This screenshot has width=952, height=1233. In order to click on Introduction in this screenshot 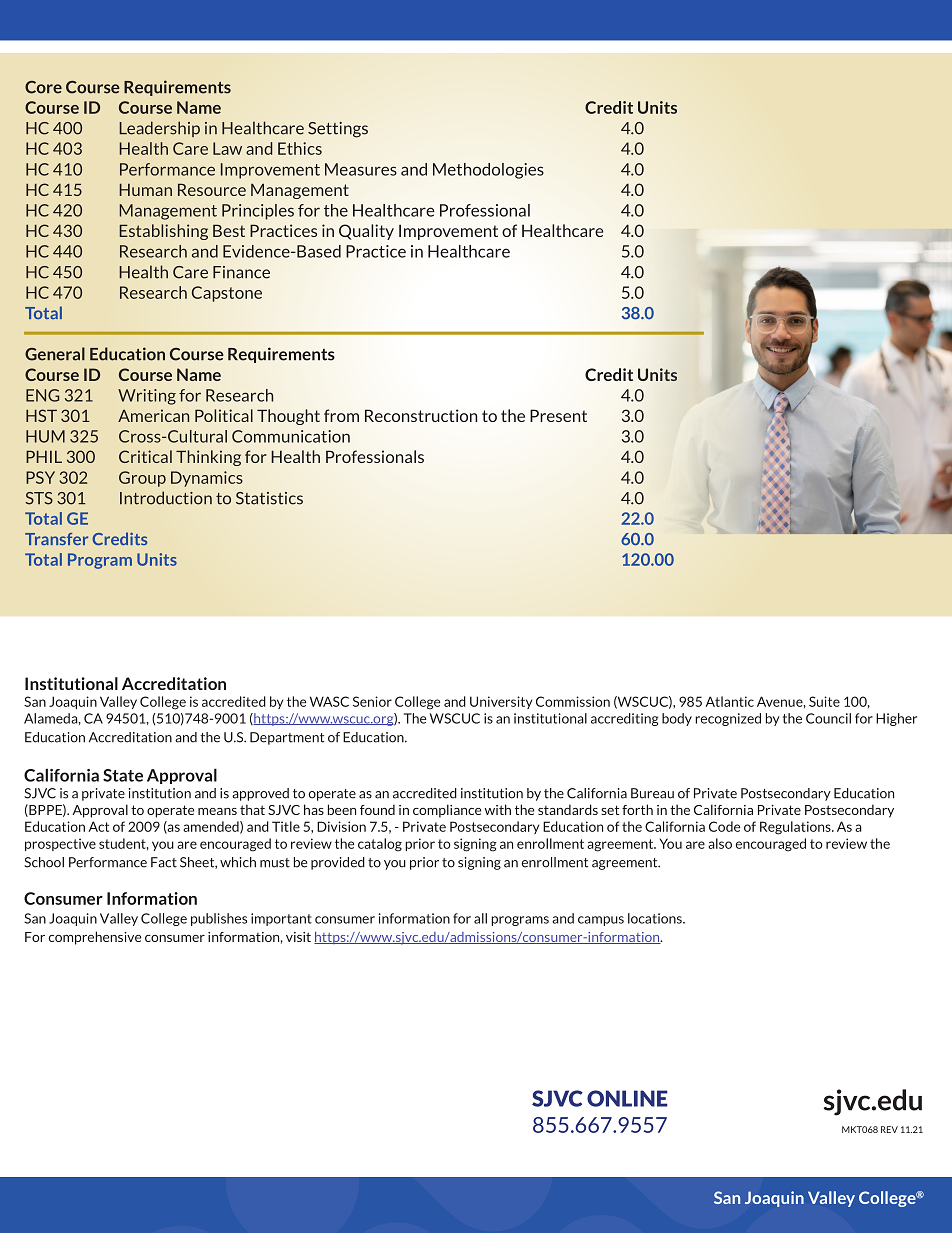, I will do `click(166, 498)`.
